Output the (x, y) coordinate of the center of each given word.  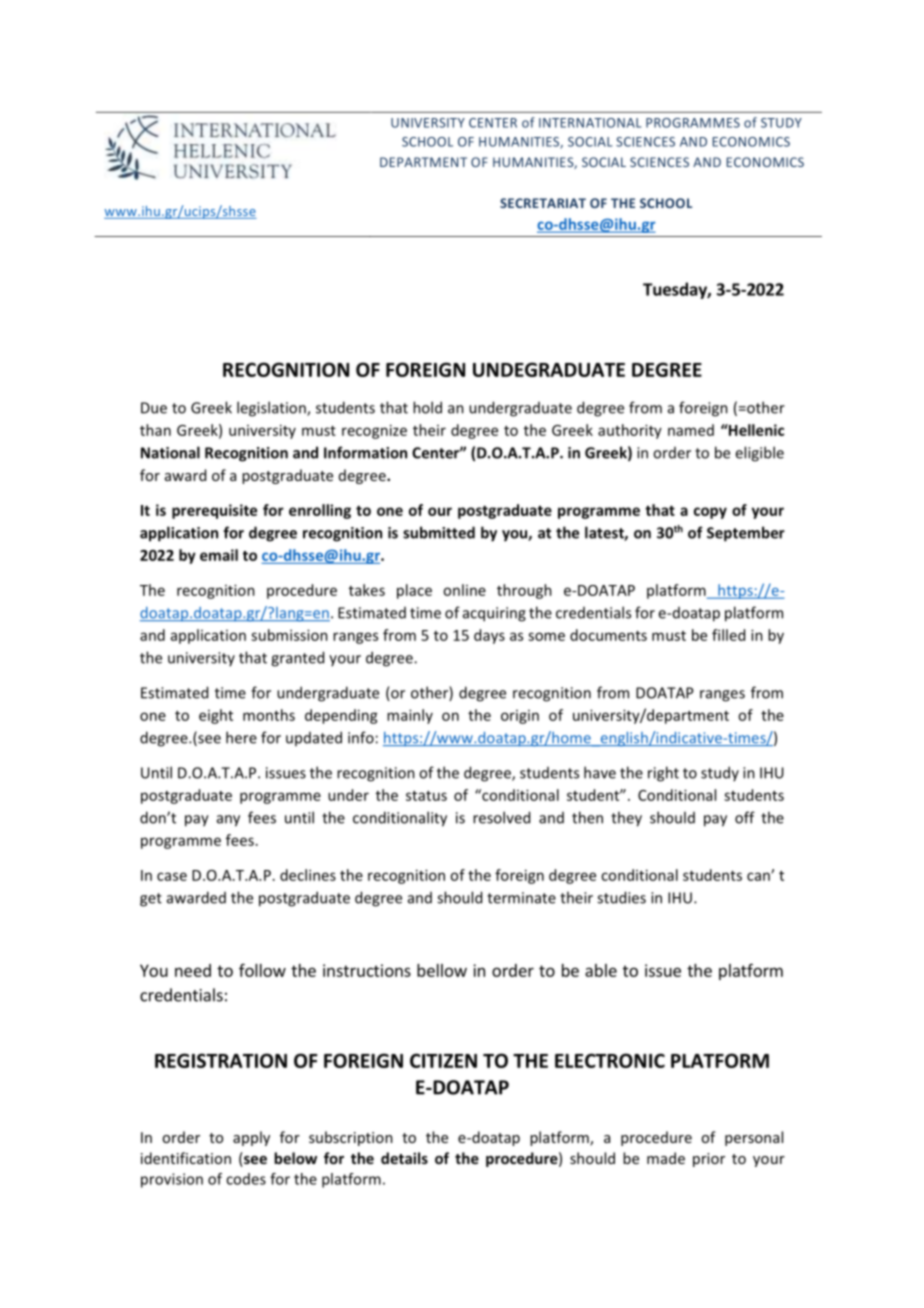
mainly (410, 716)
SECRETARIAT (543, 203)
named (691, 430)
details (404, 1158)
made (666, 1158)
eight (216, 716)
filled (728, 635)
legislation (272, 409)
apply (251, 1138)
